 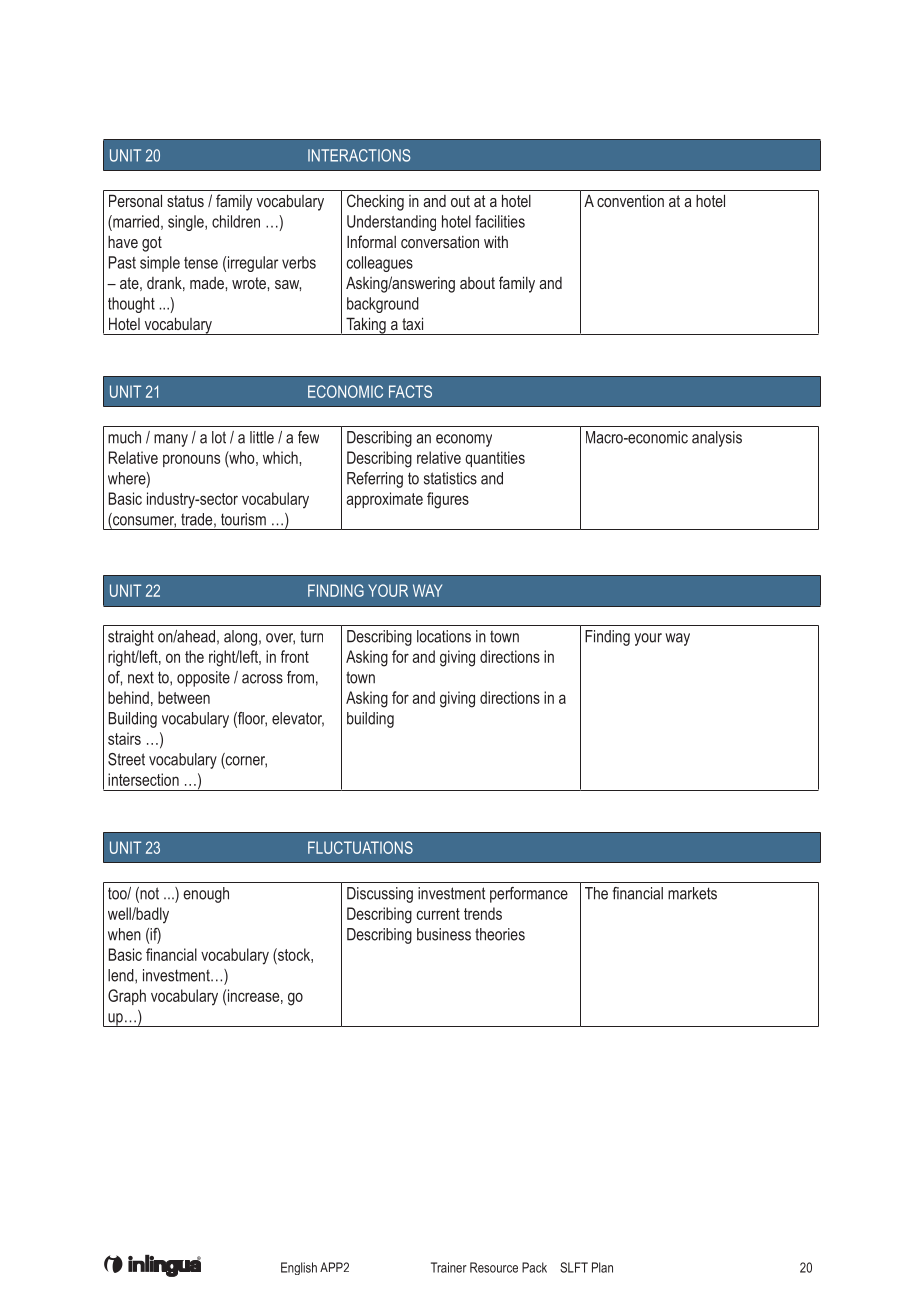 What do you see at coordinates (444, 636) in the image?
I see `locations` at bounding box center [444, 636].
